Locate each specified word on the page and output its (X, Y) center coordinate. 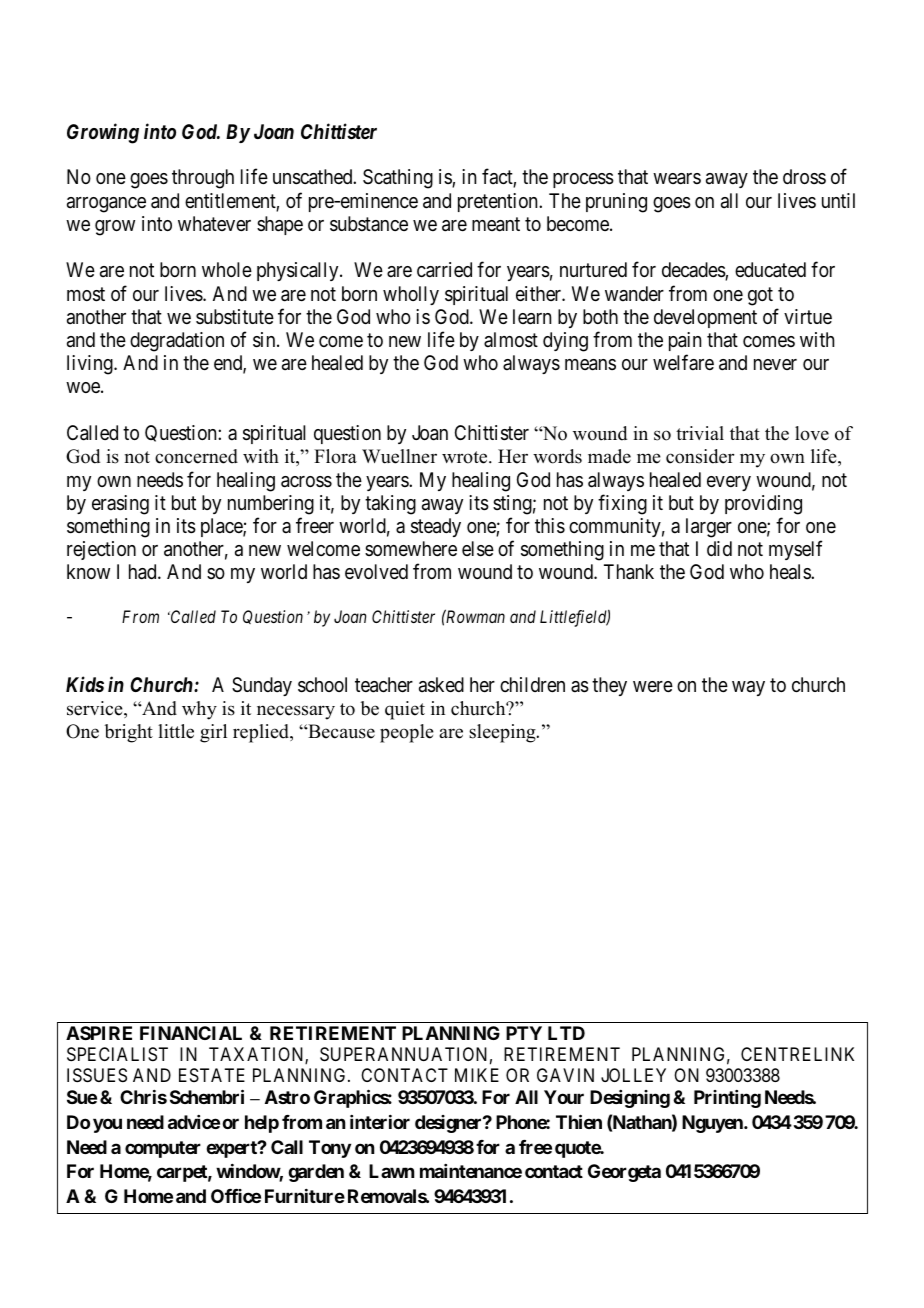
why (199, 710)
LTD (566, 1033)
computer (163, 1149)
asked (441, 685)
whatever (214, 224)
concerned (196, 456)
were (653, 687)
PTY (524, 1033)
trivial (700, 433)
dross (804, 176)
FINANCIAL (191, 1033)
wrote (466, 457)
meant (496, 224)
